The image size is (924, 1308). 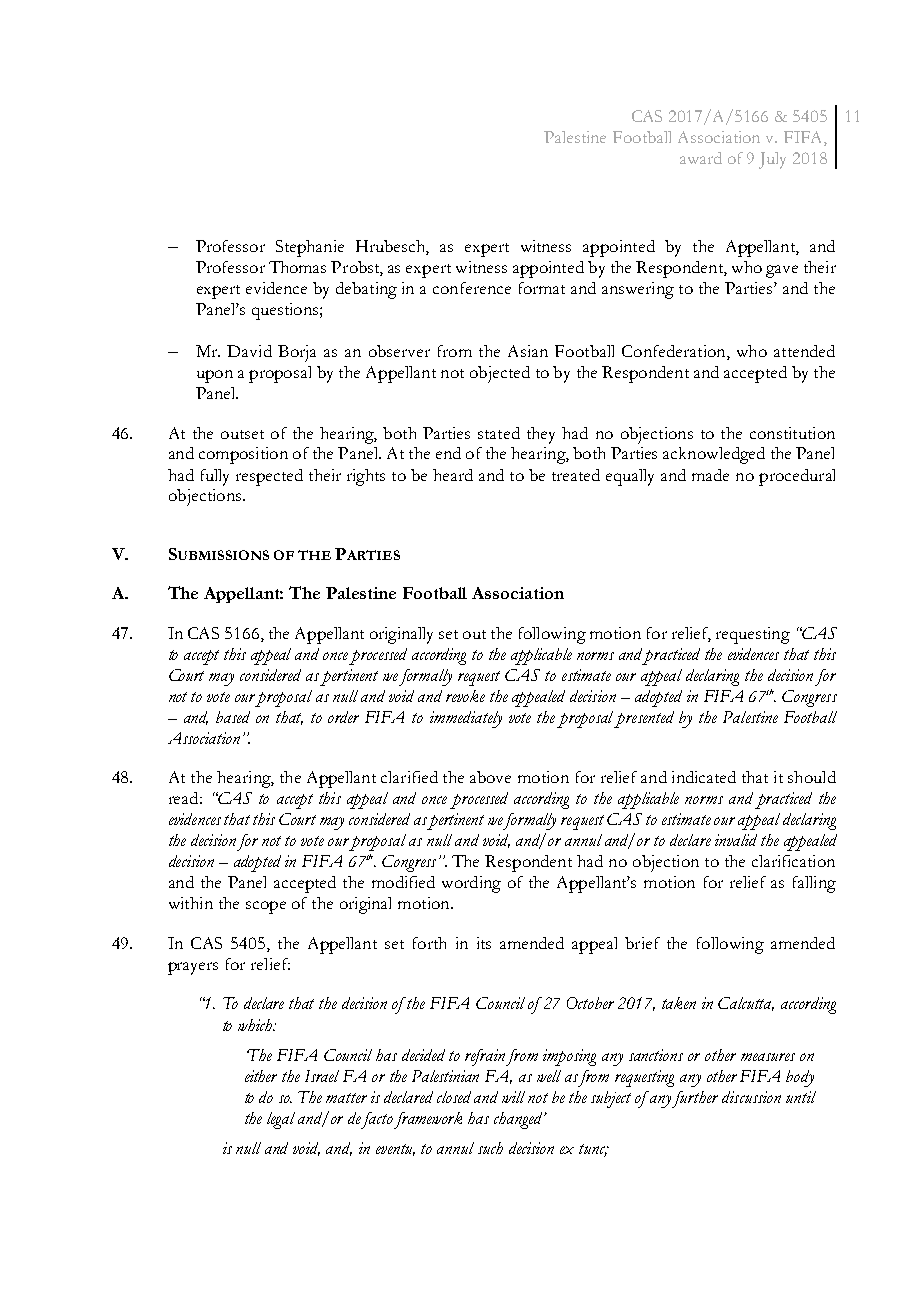 What do you see at coordinates (269, 477) in the document?
I see `respected` at bounding box center [269, 477].
